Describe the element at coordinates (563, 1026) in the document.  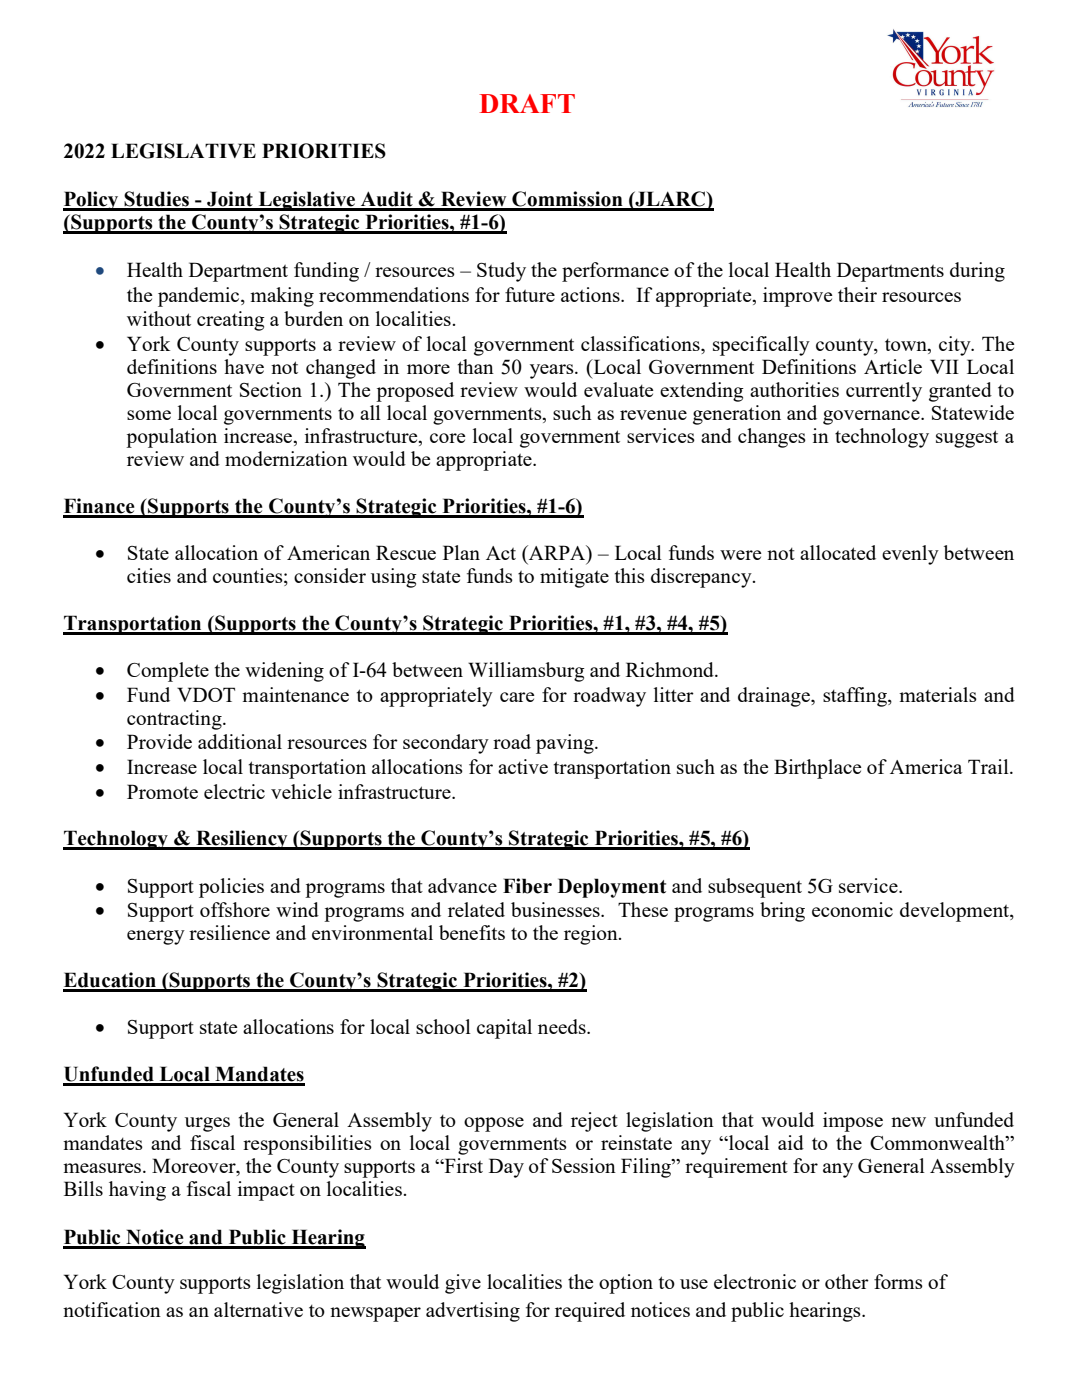
I see `needs` at that location.
